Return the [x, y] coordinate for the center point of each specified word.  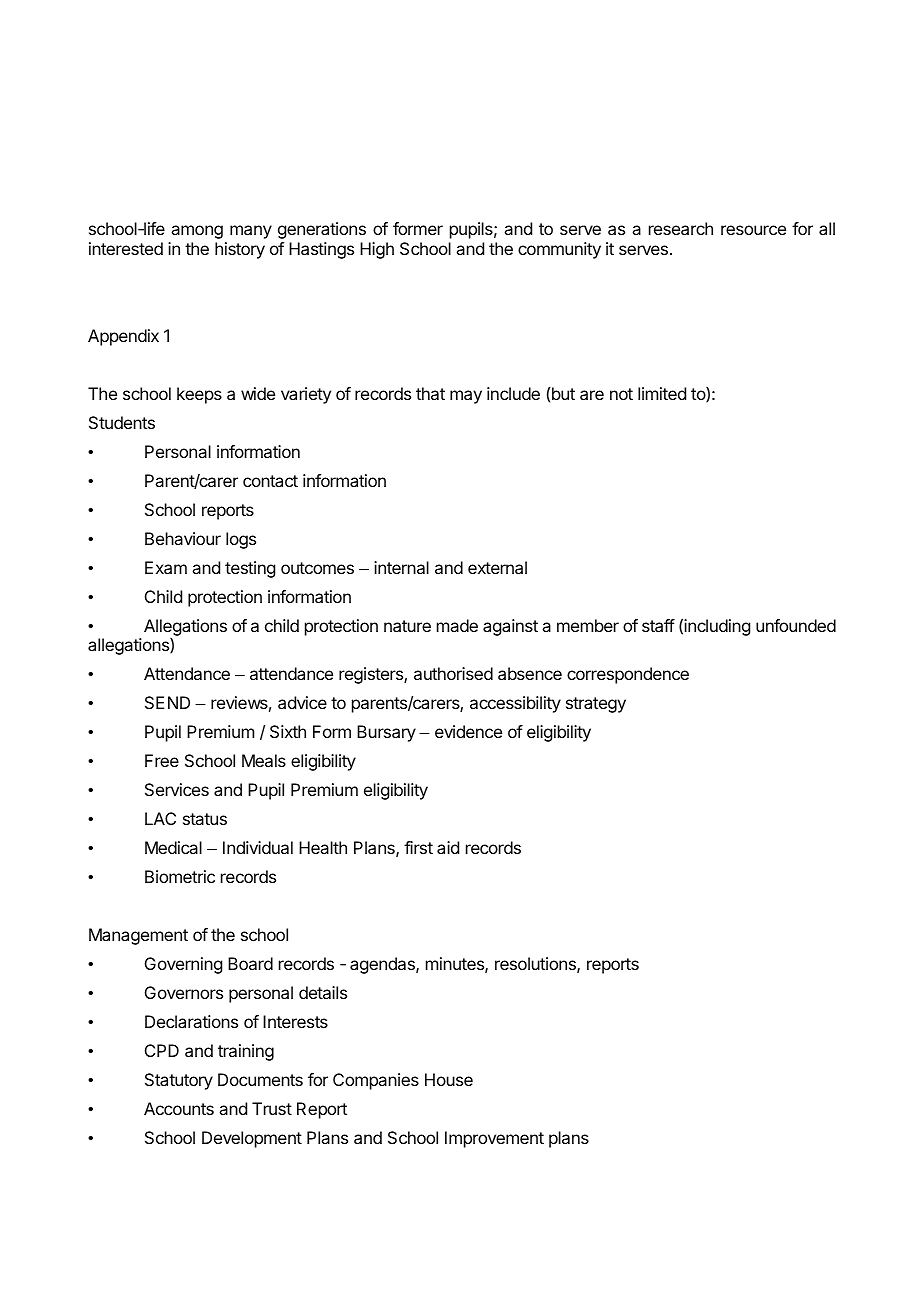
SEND [167, 702]
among [197, 232]
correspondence [628, 675]
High [377, 250]
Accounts [179, 1108]
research [681, 228]
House [449, 1079]
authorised [453, 673]
